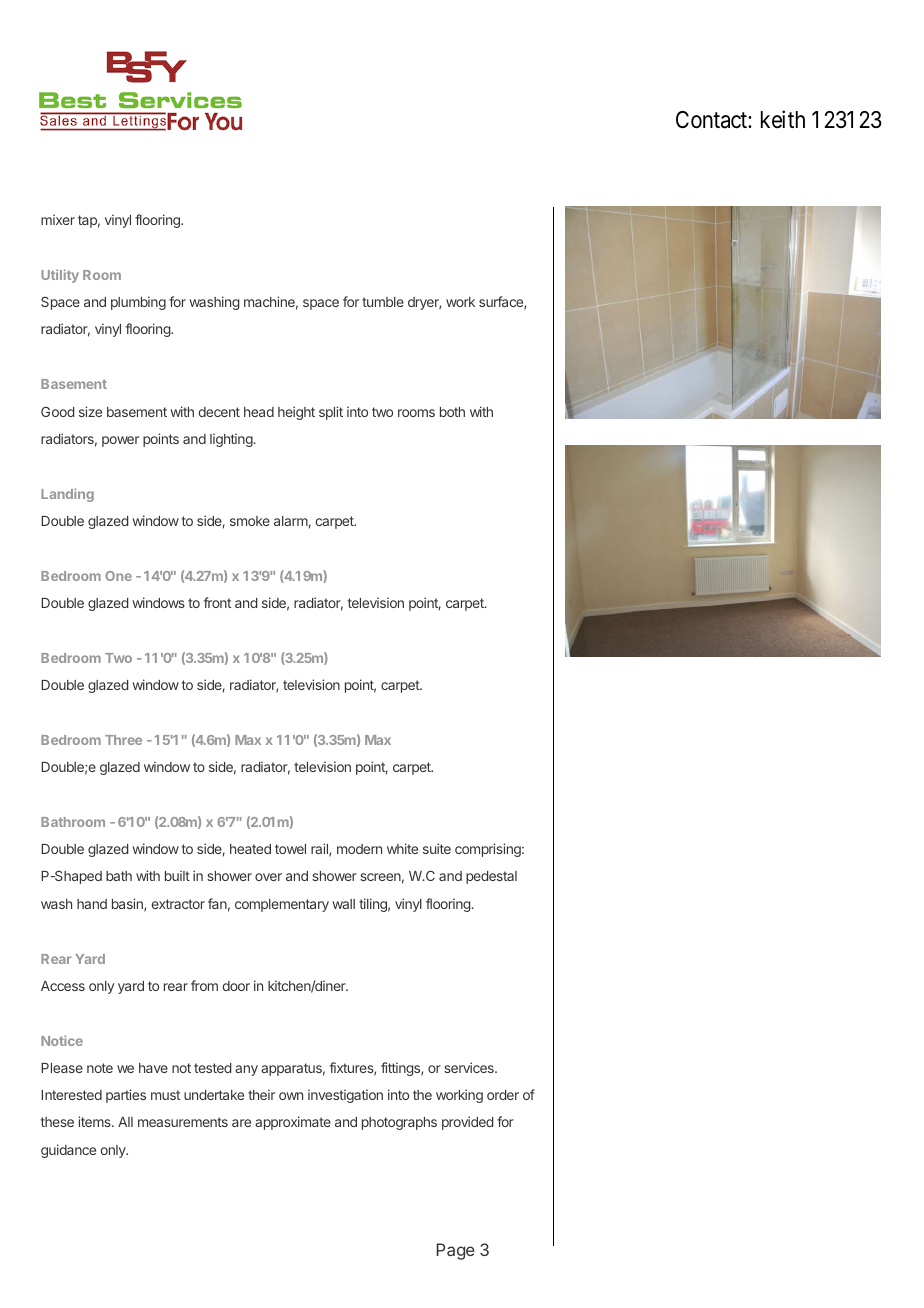 The width and height of the page is (924, 1308). What do you see at coordinates (383, 302) in the page?
I see `tumble` at bounding box center [383, 302].
